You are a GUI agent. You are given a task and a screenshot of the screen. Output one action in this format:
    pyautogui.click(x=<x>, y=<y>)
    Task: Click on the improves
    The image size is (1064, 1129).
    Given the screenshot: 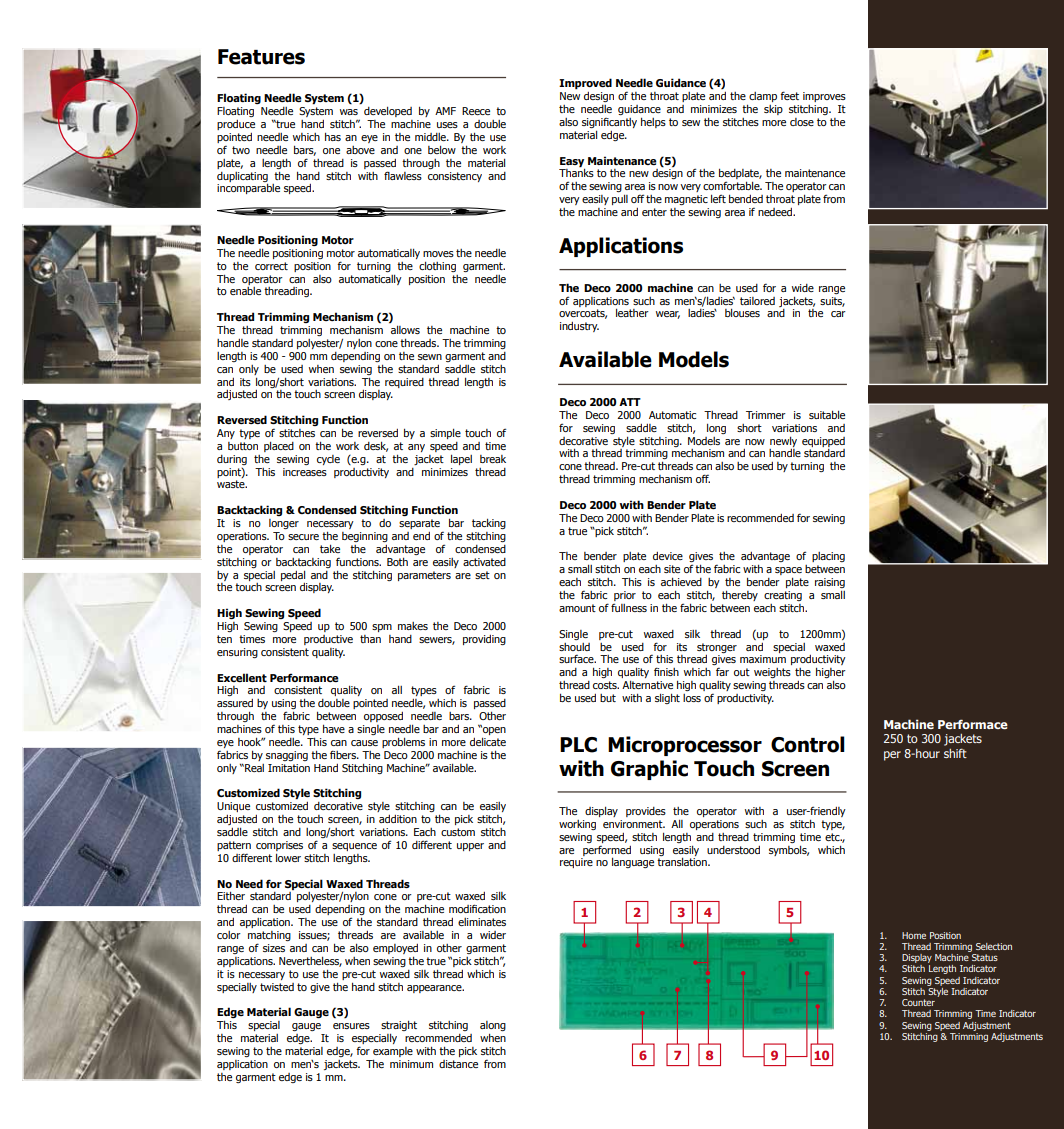 What is the action you would take?
    pyautogui.click(x=824, y=97)
